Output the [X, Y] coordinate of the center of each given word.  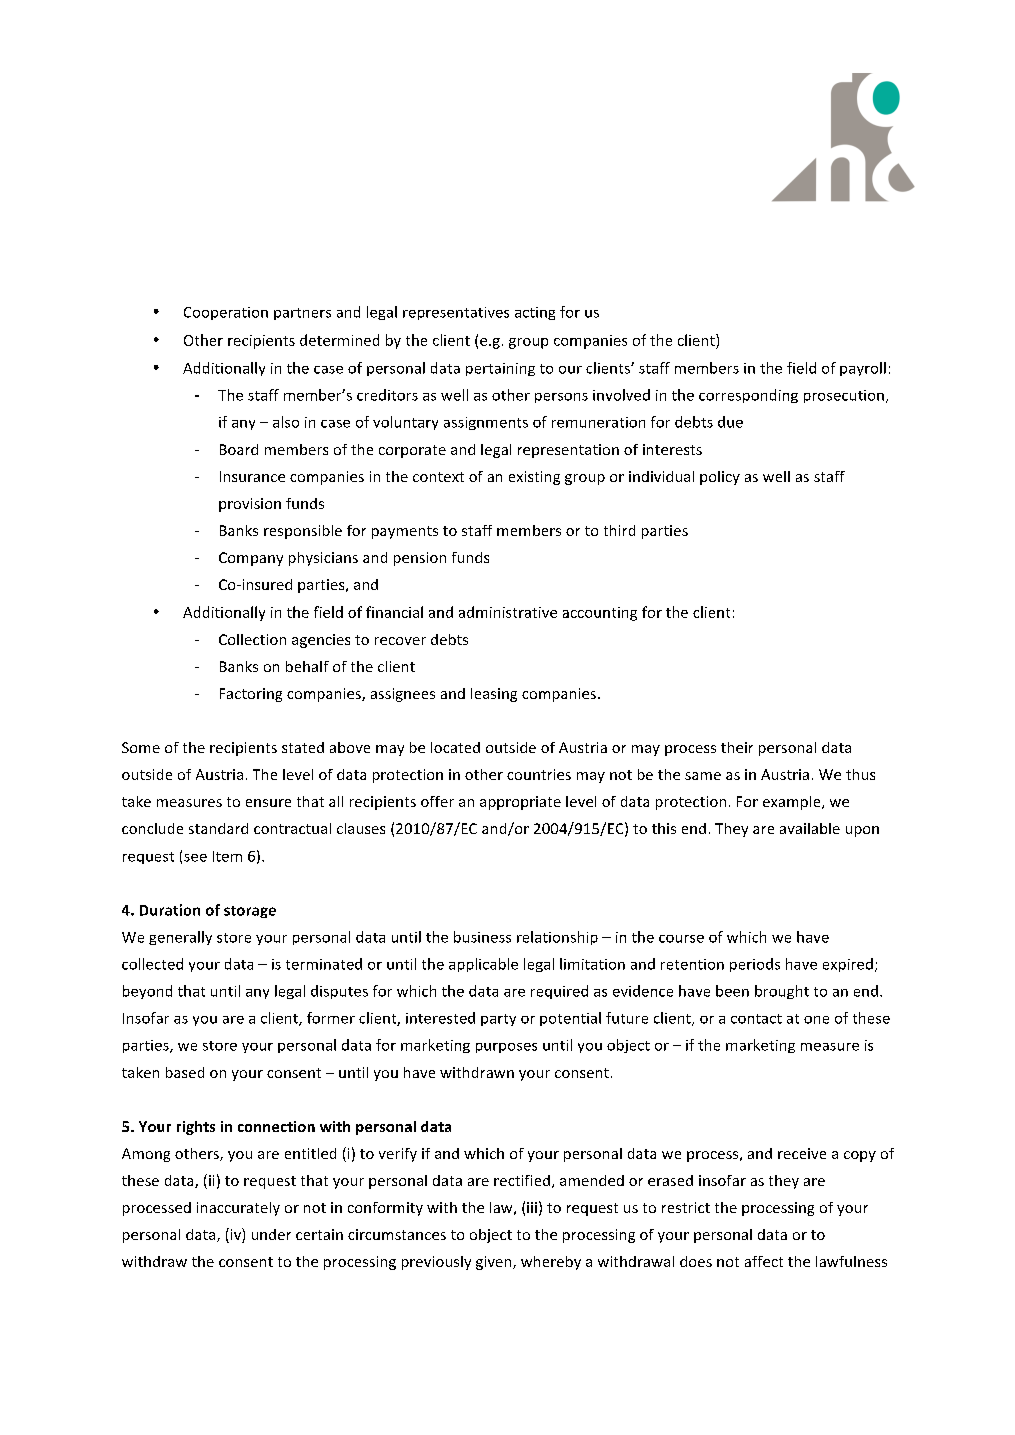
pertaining [500, 369]
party [498, 1020]
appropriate [520, 803]
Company [251, 559]
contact [756, 1019]
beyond [147, 992]
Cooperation [226, 313]
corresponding [748, 396]
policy [720, 478]
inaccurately [238, 1209]
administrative [508, 612]
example [793, 803]
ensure [268, 803]
